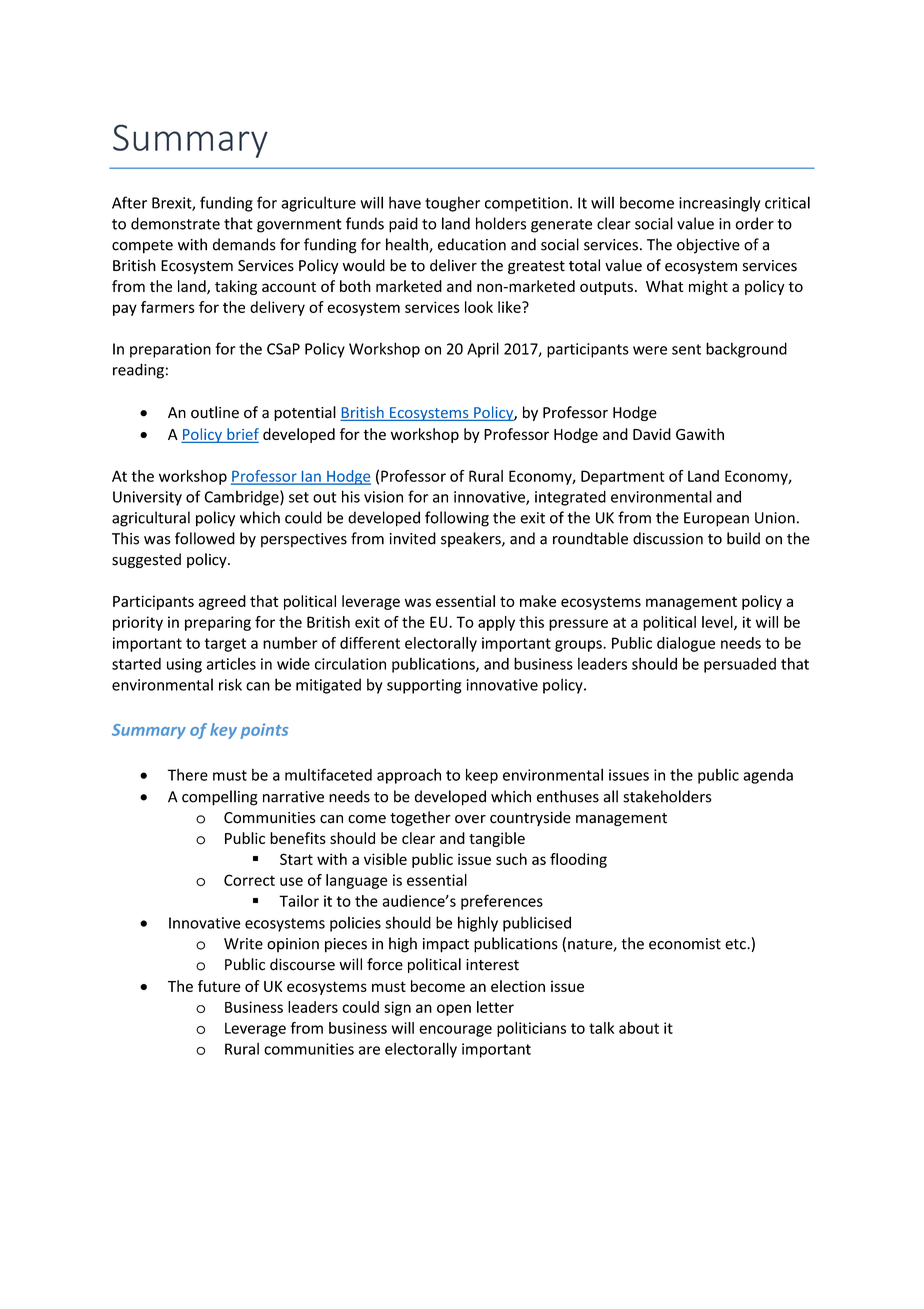  I want to click on European, so click(716, 519).
